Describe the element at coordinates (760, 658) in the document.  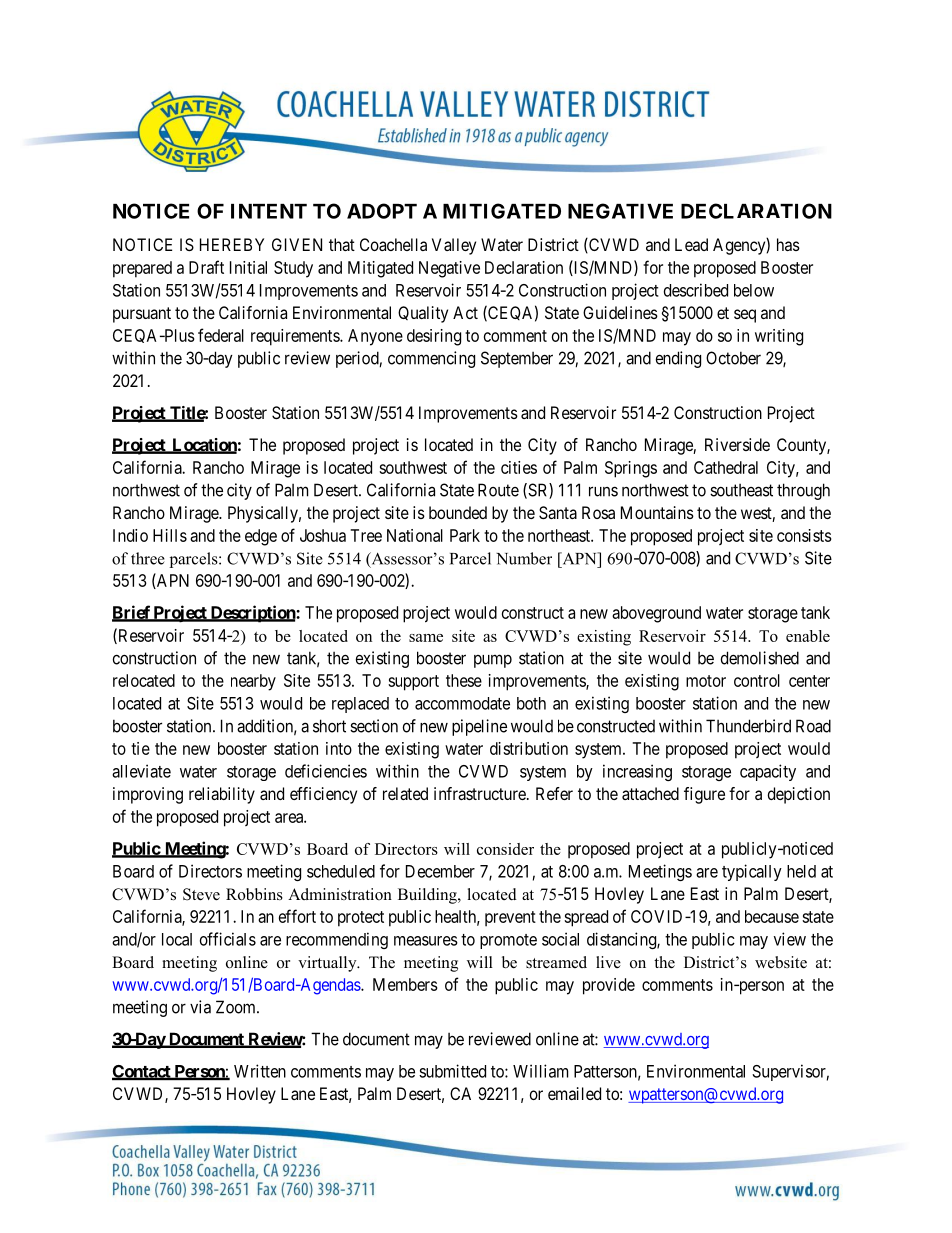
I see `demolished` at that location.
